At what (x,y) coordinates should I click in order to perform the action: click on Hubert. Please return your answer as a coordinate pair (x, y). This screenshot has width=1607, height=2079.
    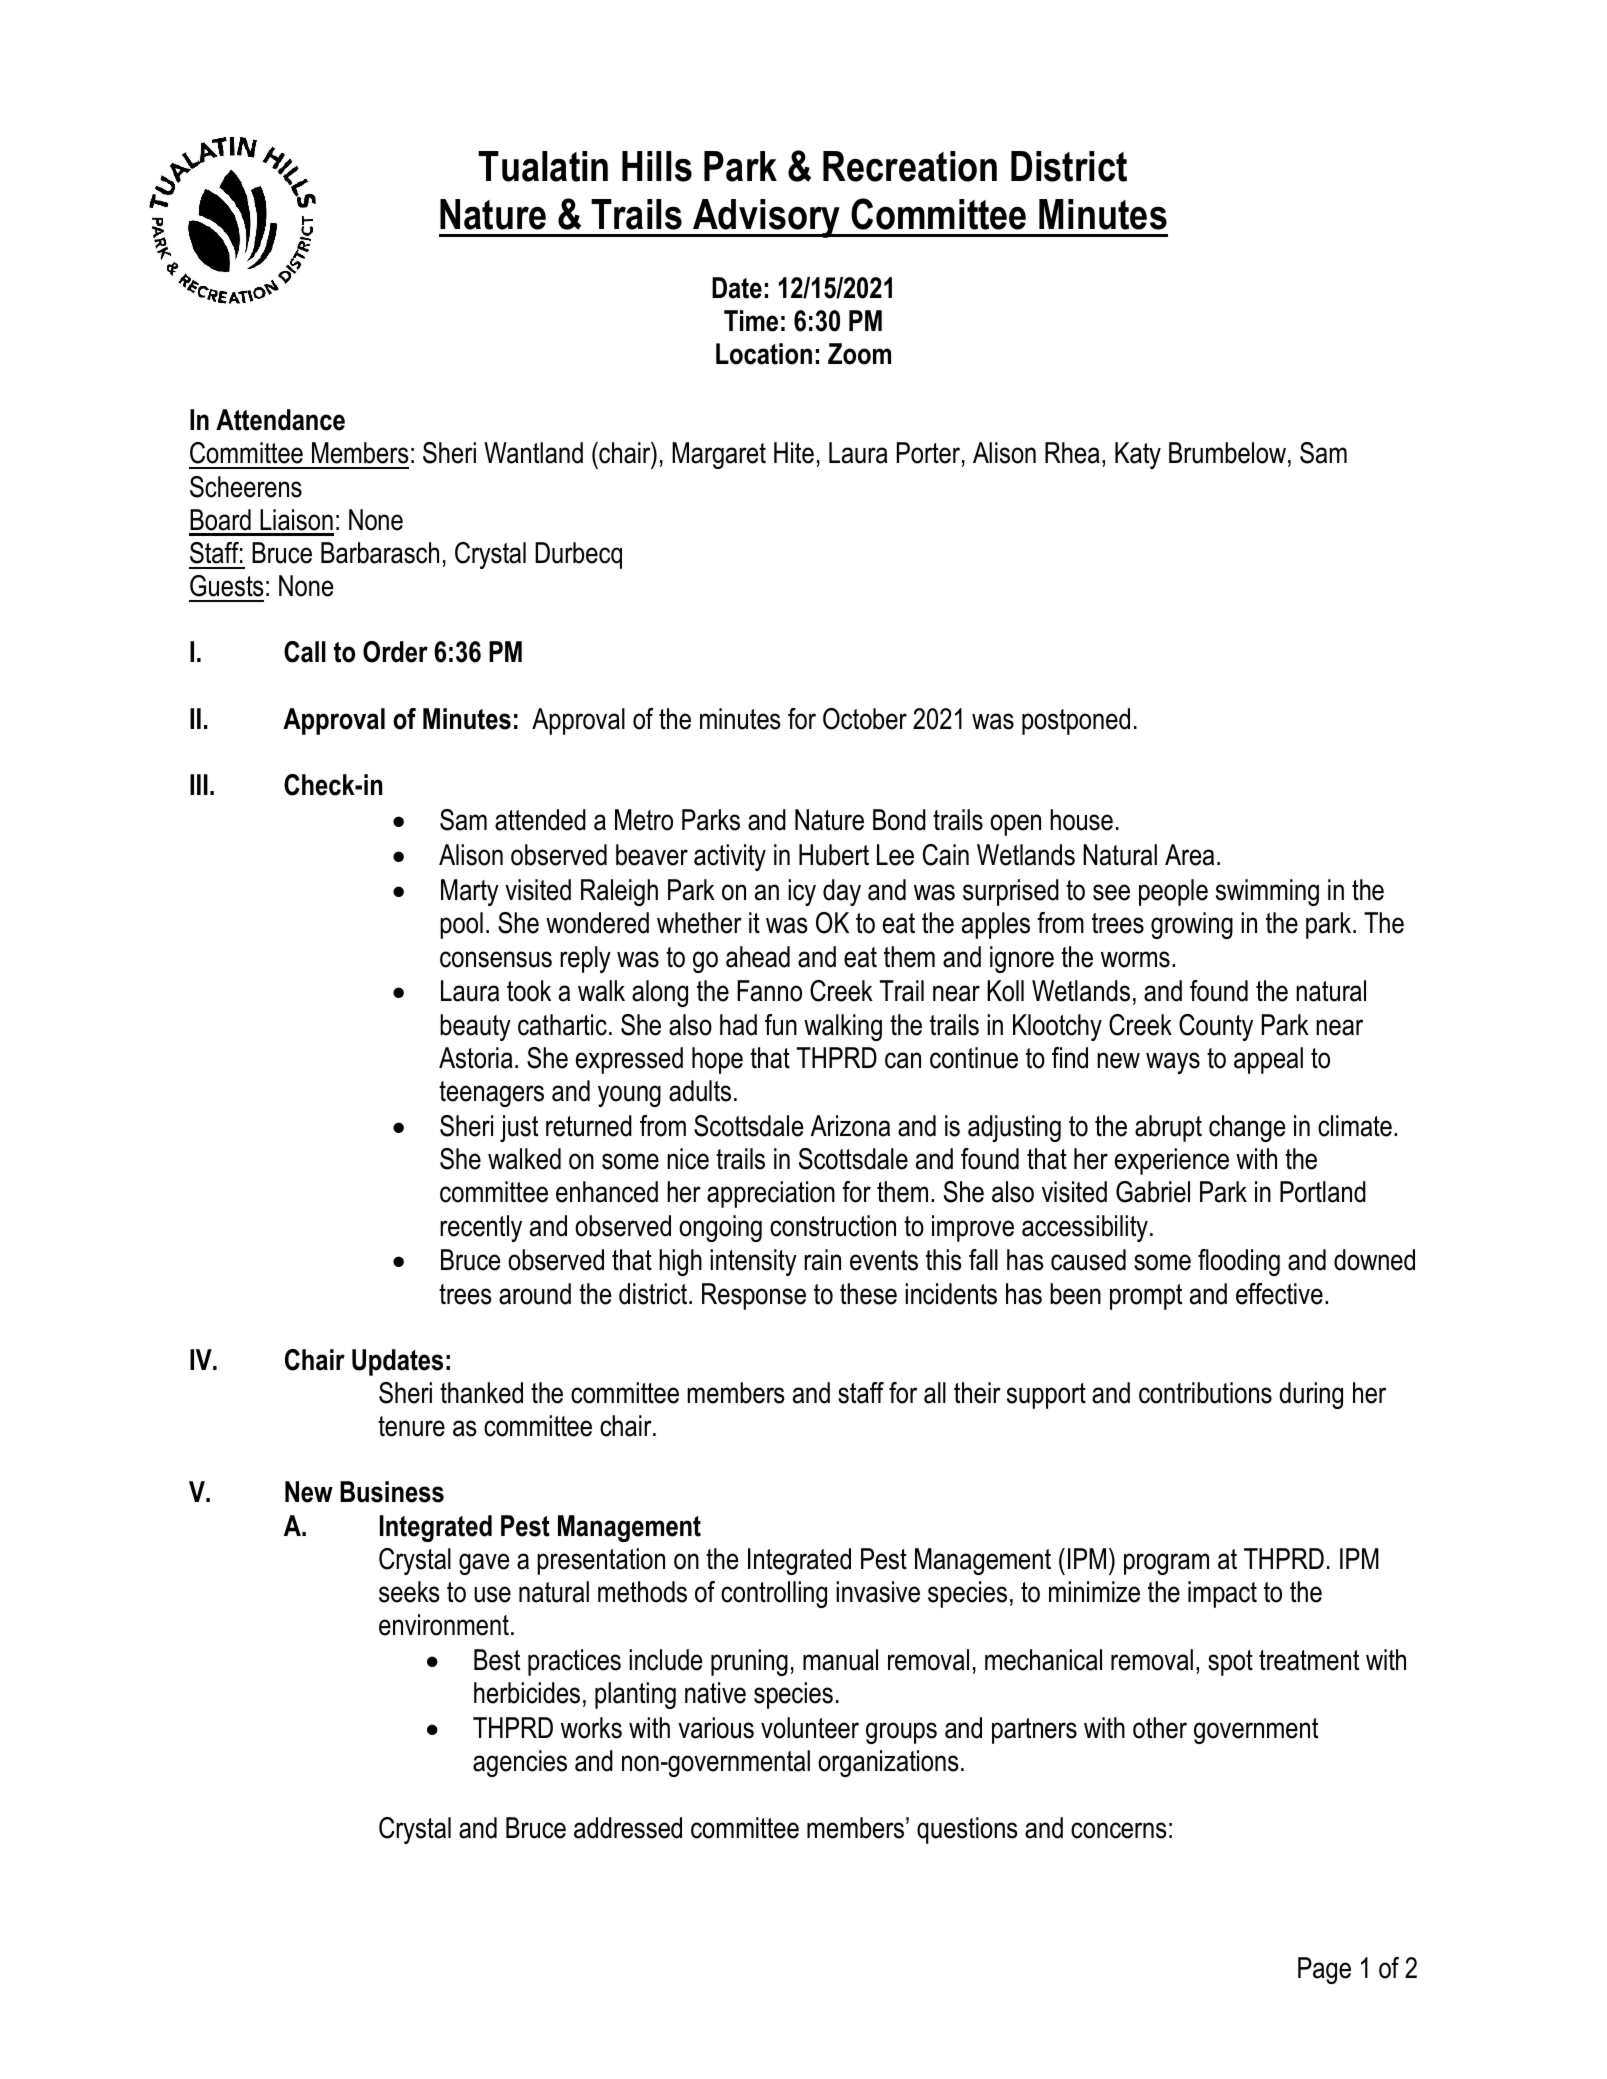
    Looking at the image, I should click on (834, 855).
